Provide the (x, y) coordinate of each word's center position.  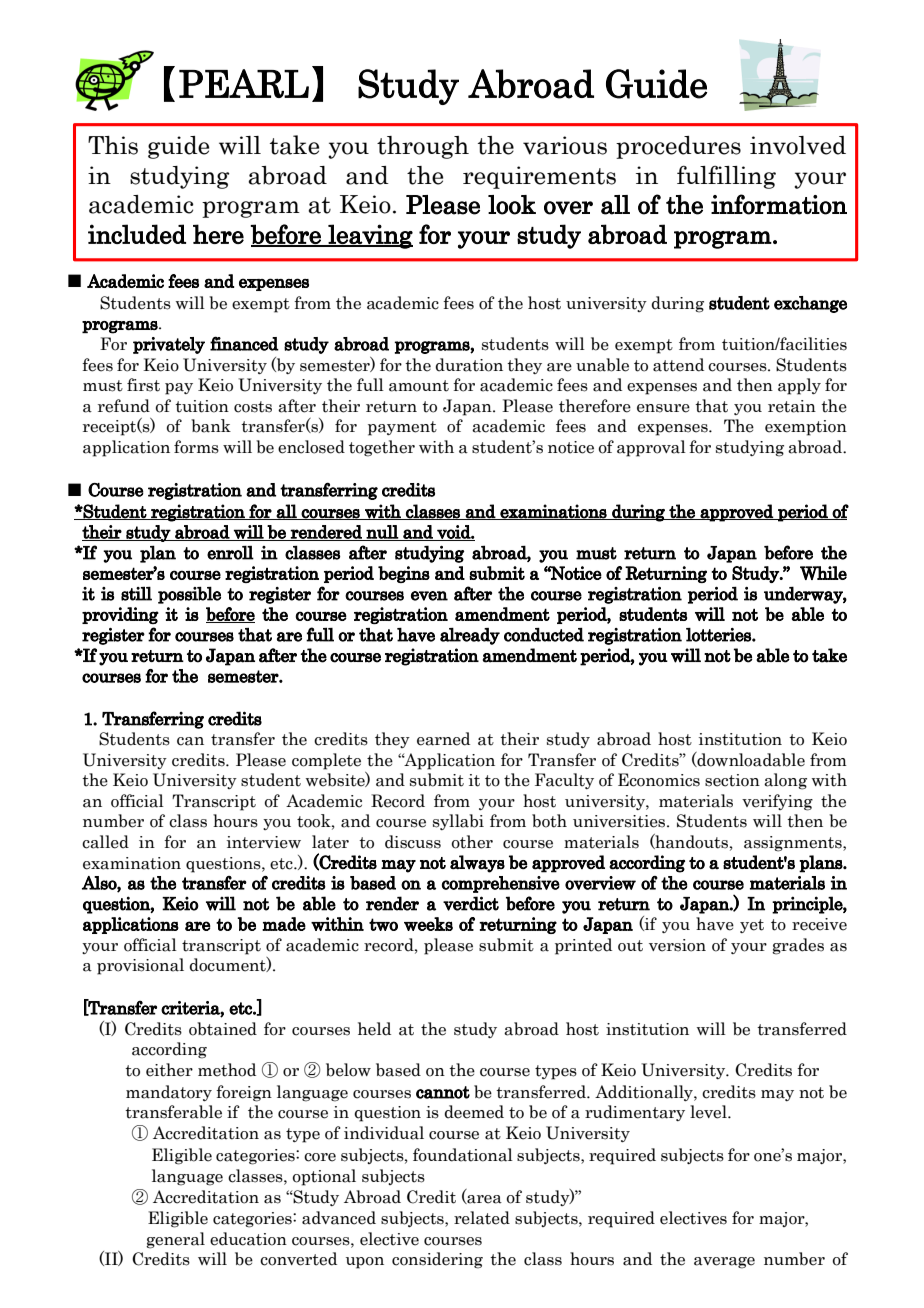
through (423, 147)
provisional (140, 966)
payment (402, 428)
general (175, 1240)
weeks (428, 924)
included (137, 234)
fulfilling (726, 177)
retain (792, 406)
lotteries (719, 635)
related (482, 1218)
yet (752, 926)
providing (120, 615)
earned (443, 739)
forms (196, 447)
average (724, 1263)
